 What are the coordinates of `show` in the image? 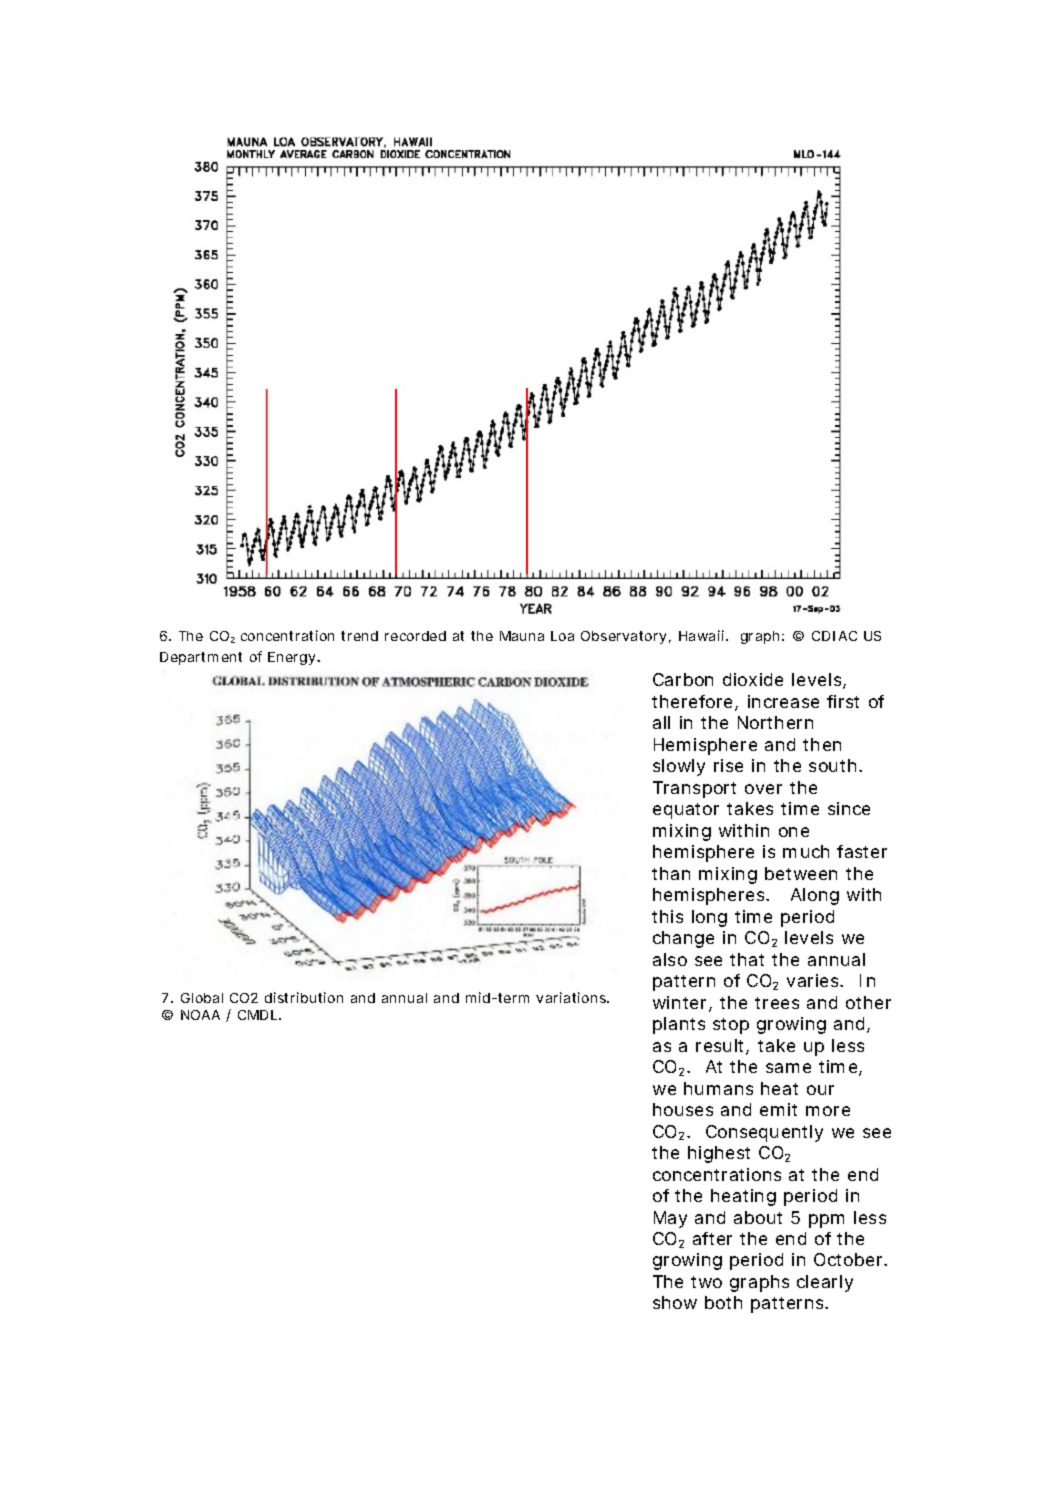 It's located at (675, 1302).
